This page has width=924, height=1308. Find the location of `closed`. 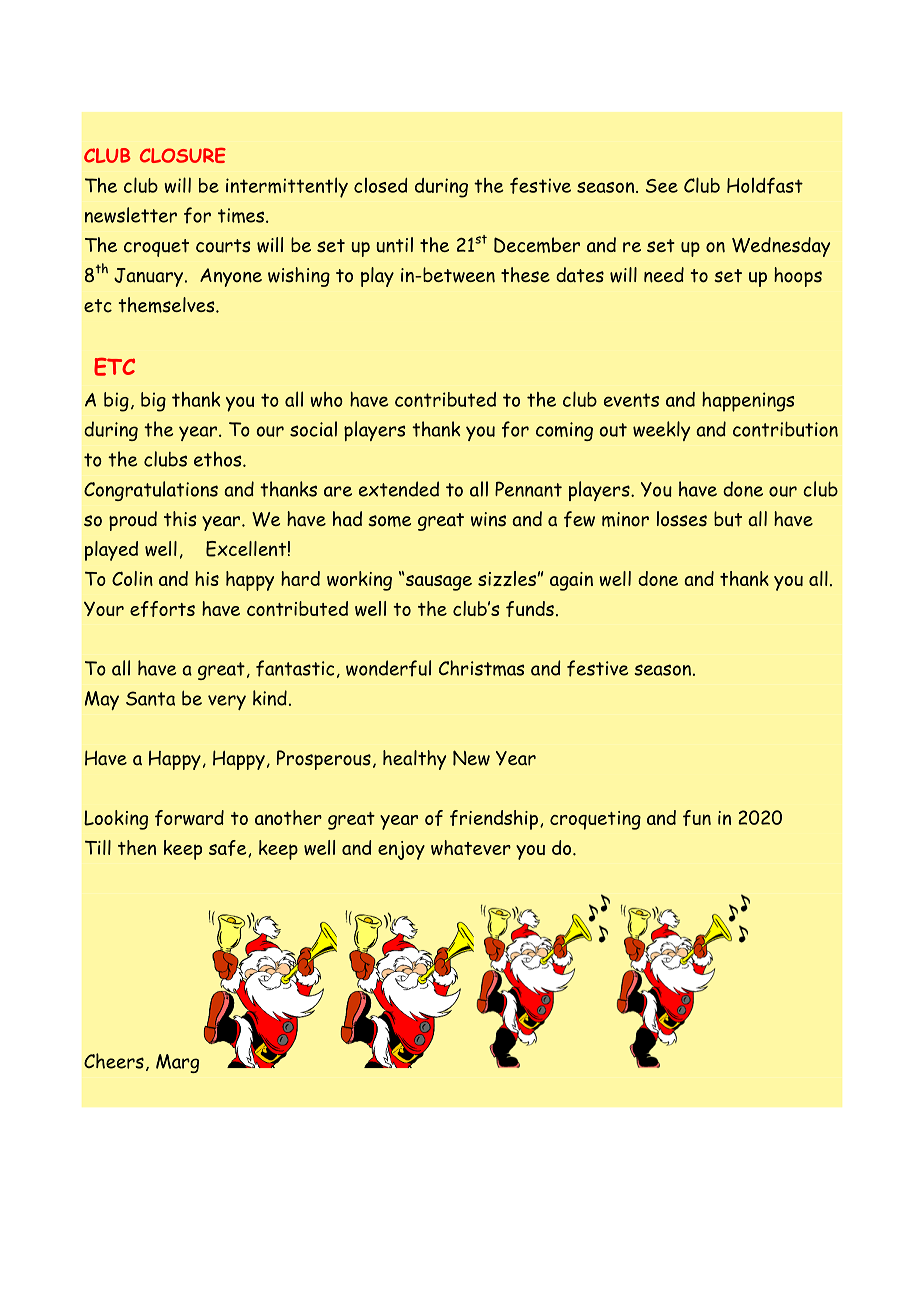

closed is located at coordinates (381, 185).
